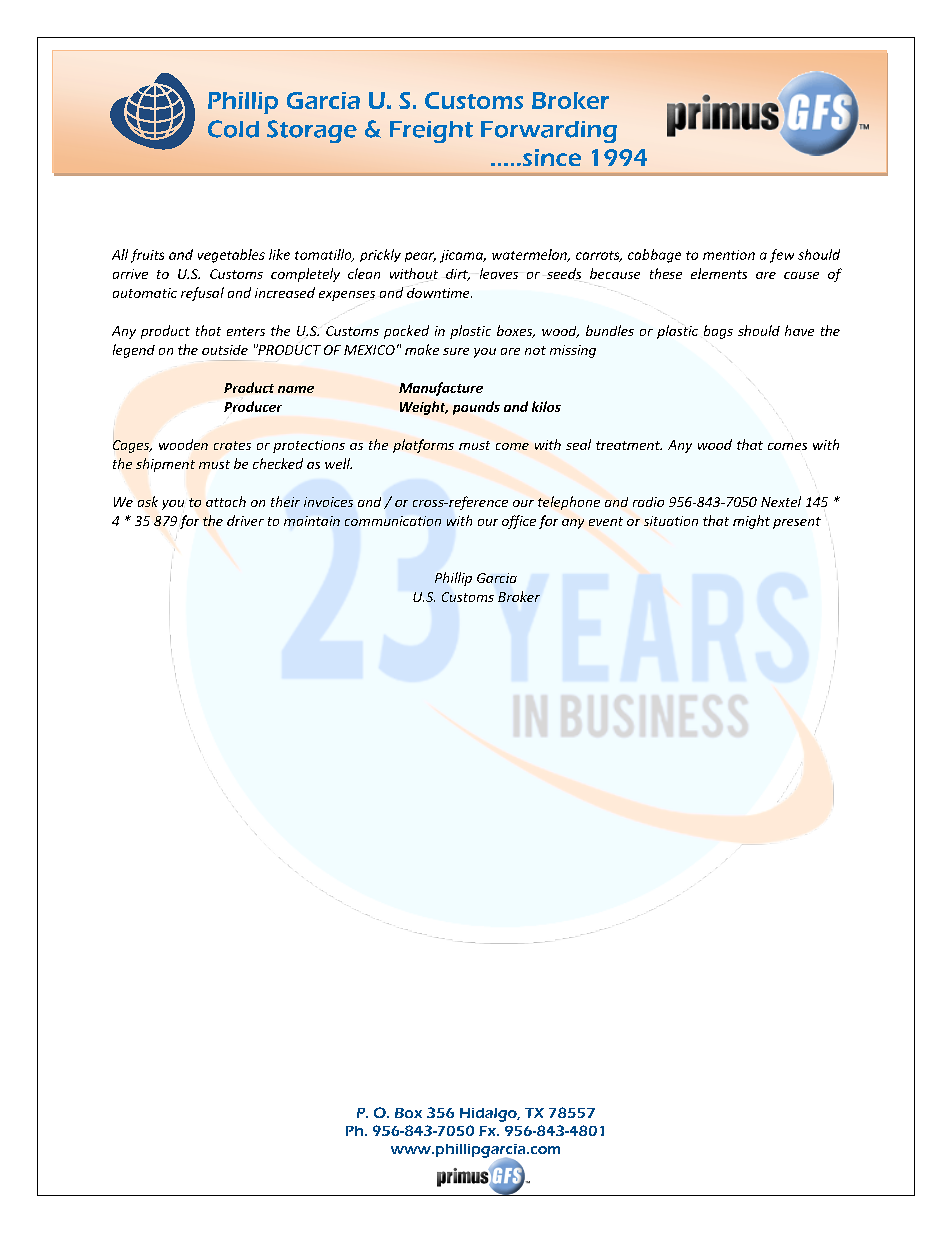  What do you see at coordinates (719, 273) in the screenshot?
I see `elements` at bounding box center [719, 273].
